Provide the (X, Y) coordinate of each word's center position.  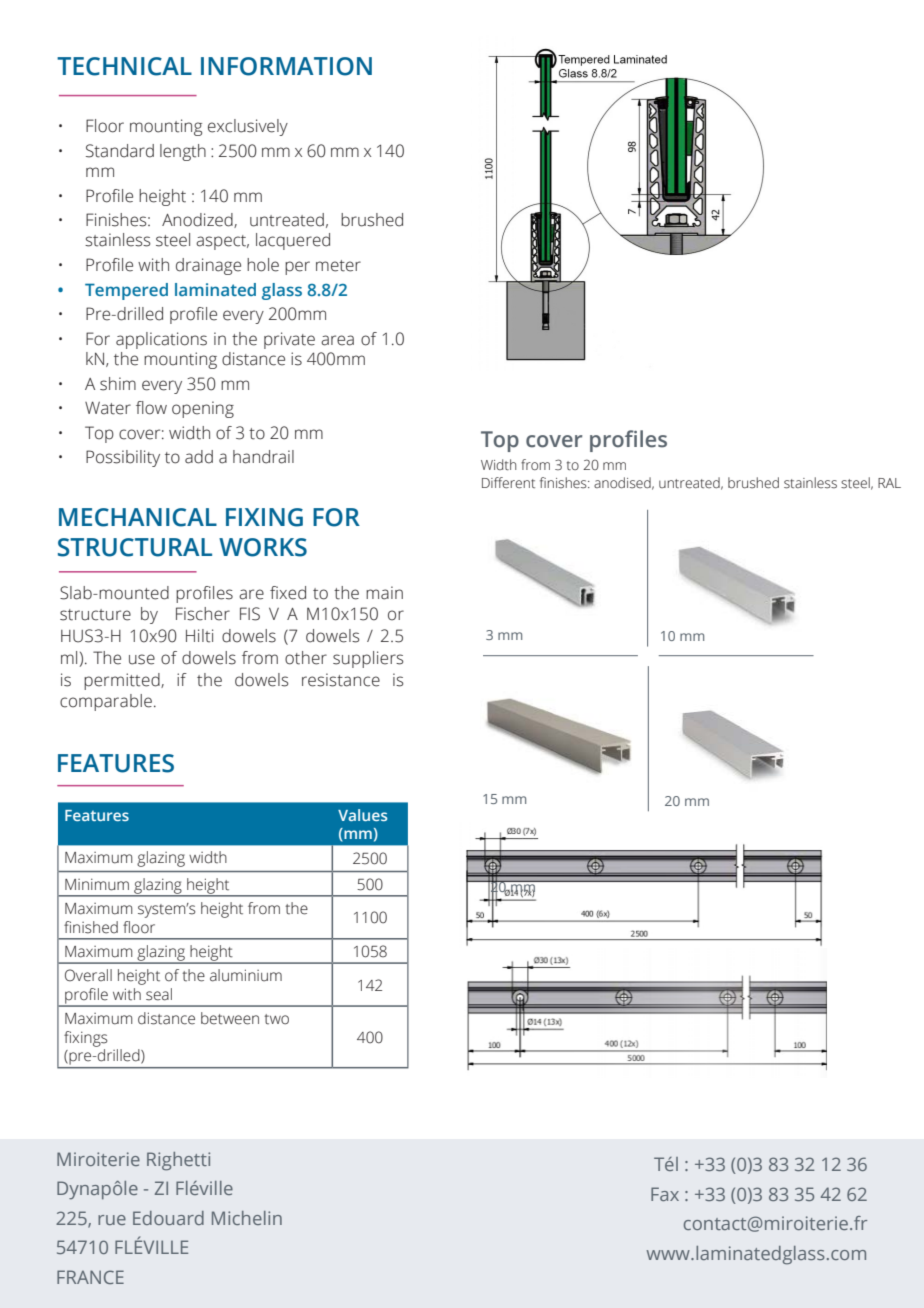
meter (338, 266)
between (230, 1018)
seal (159, 994)
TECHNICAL (124, 66)
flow (151, 408)
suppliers (368, 659)
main (384, 593)
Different (508, 483)
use (142, 659)
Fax (665, 1194)
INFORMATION (286, 66)
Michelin (247, 1218)
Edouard (168, 1218)
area (337, 340)
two (276, 1019)
